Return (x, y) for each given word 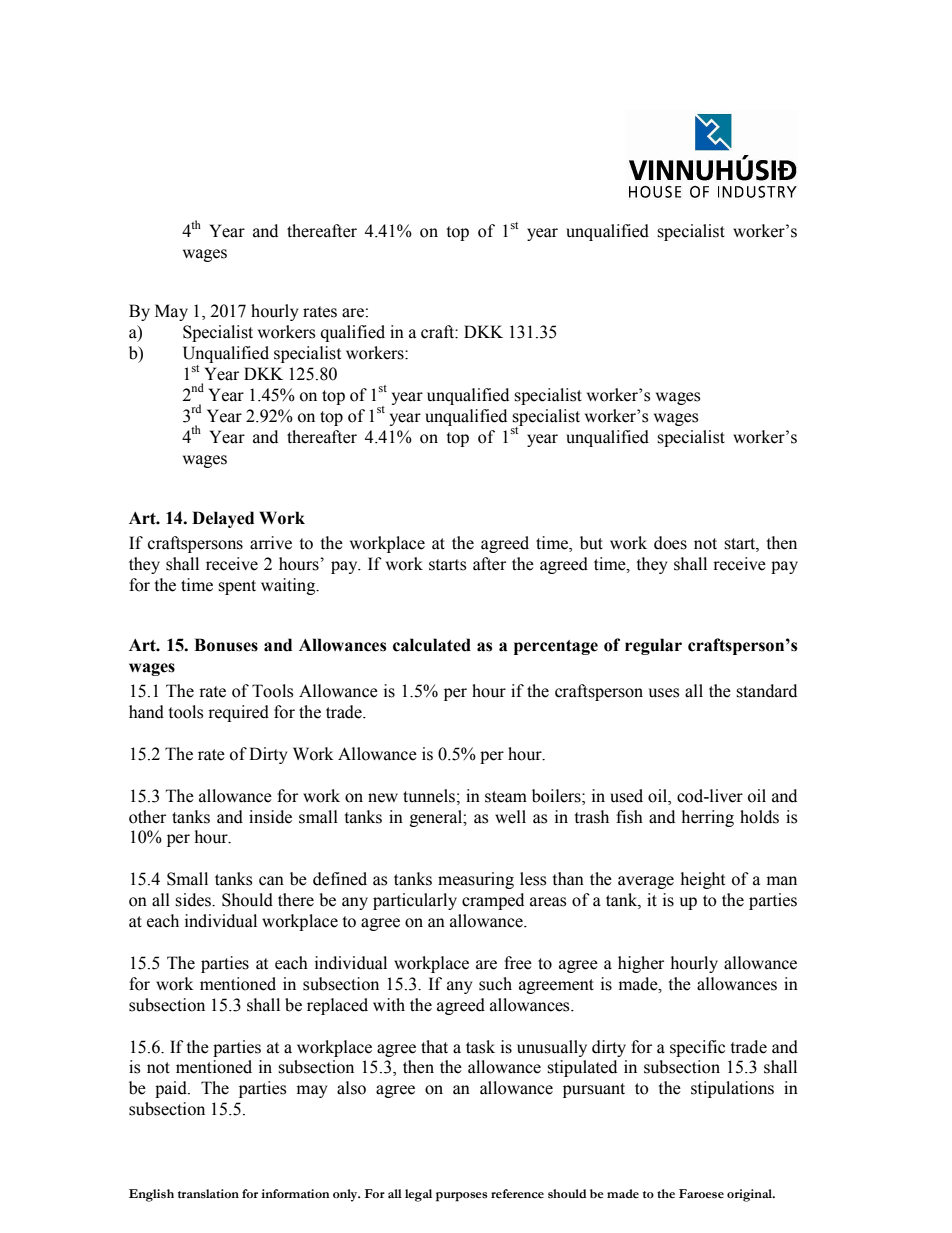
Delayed (223, 519)
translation (208, 1194)
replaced (337, 1006)
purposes (461, 1197)
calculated (432, 645)
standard (766, 691)
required (238, 713)
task (480, 1047)
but (591, 543)
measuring (476, 880)
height (703, 880)
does (670, 543)
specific (697, 1048)
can (271, 881)
